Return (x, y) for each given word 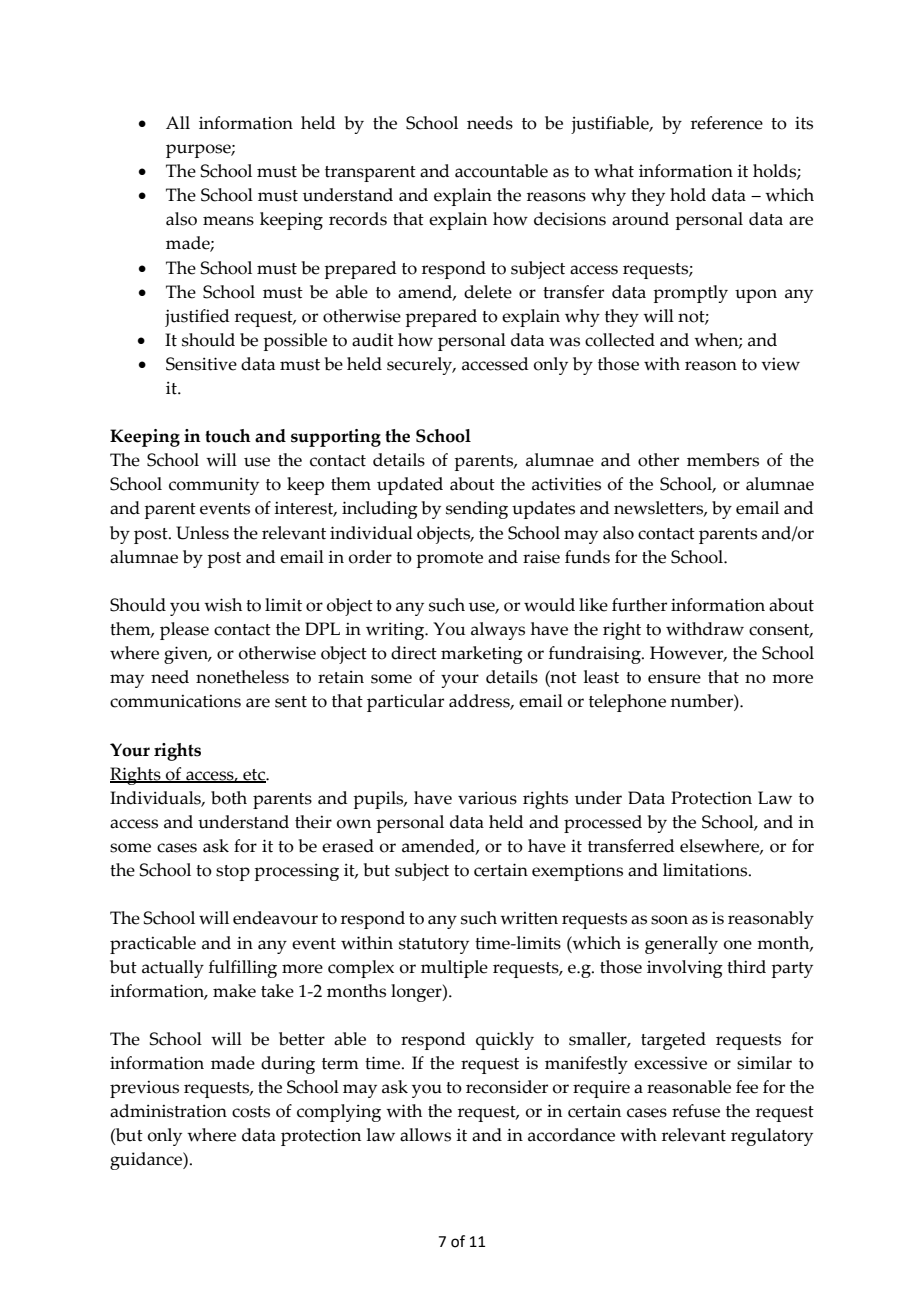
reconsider (507, 1087)
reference (727, 123)
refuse (696, 1111)
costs (251, 1112)
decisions (570, 219)
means (228, 221)
